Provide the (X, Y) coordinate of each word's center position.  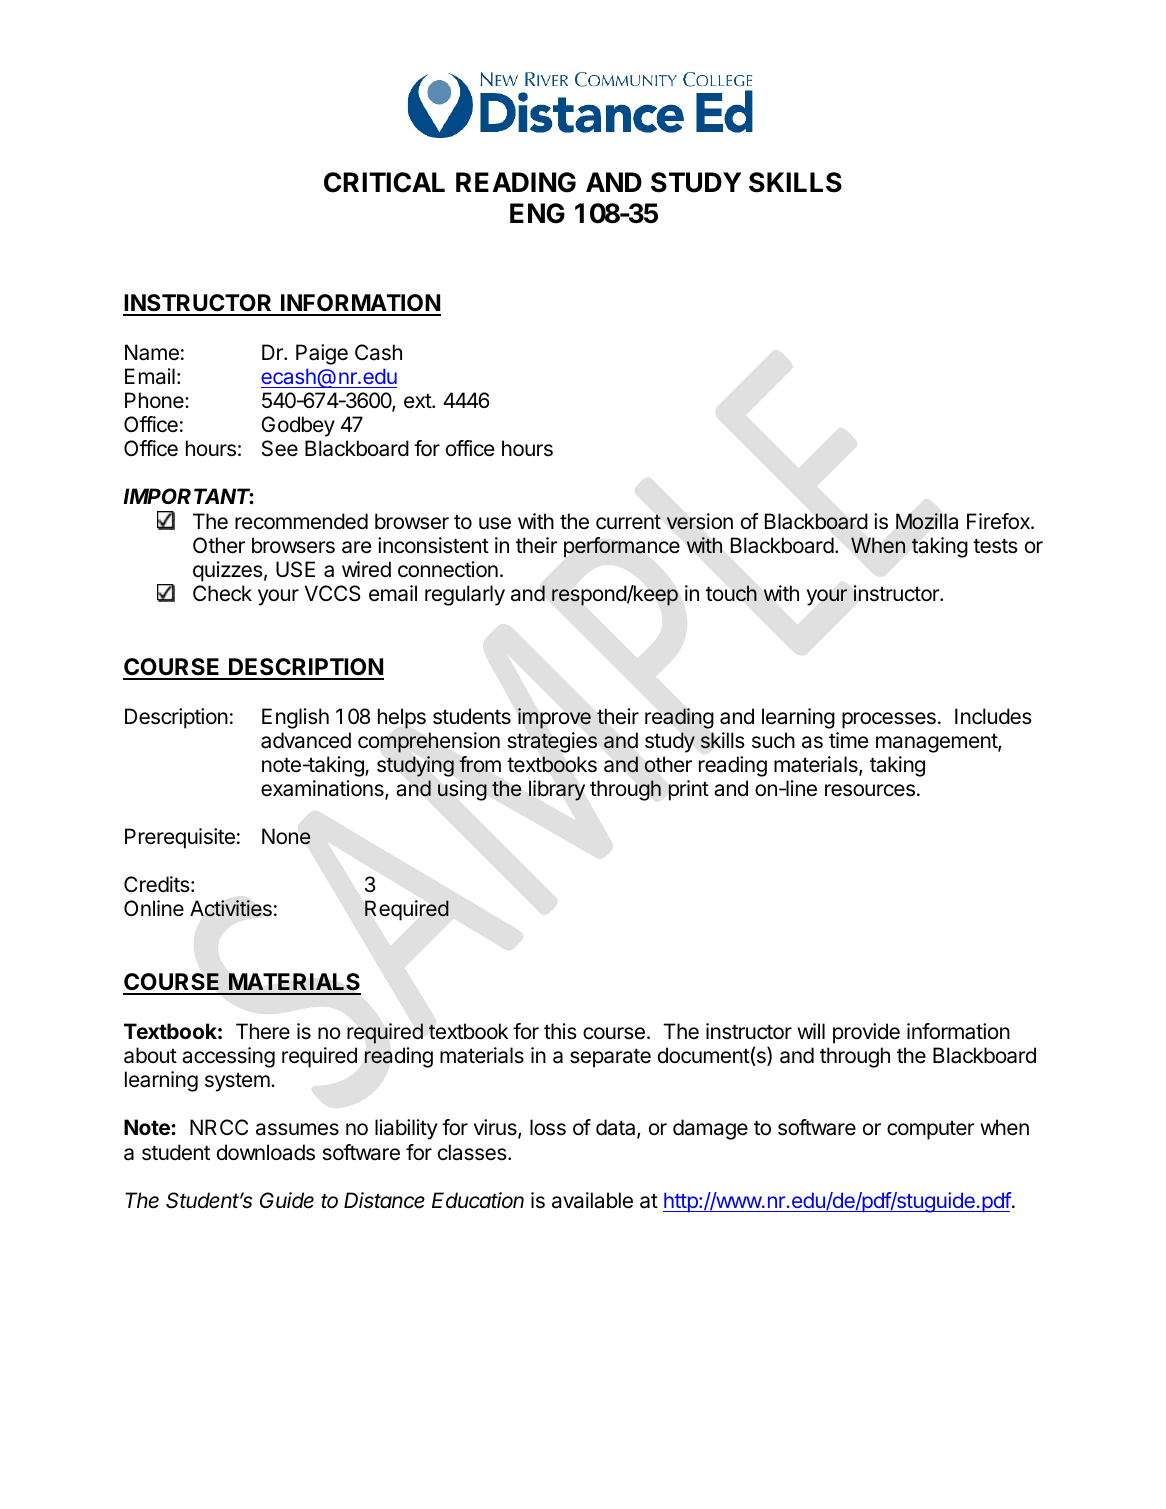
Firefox (999, 521)
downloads (266, 1152)
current (628, 522)
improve (554, 718)
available (592, 1200)
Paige (322, 354)
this (560, 1031)
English (295, 718)
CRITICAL (384, 182)
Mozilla (927, 521)
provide (866, 1033)
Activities (231, 908)
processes (889, 720)
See (280, 448)
